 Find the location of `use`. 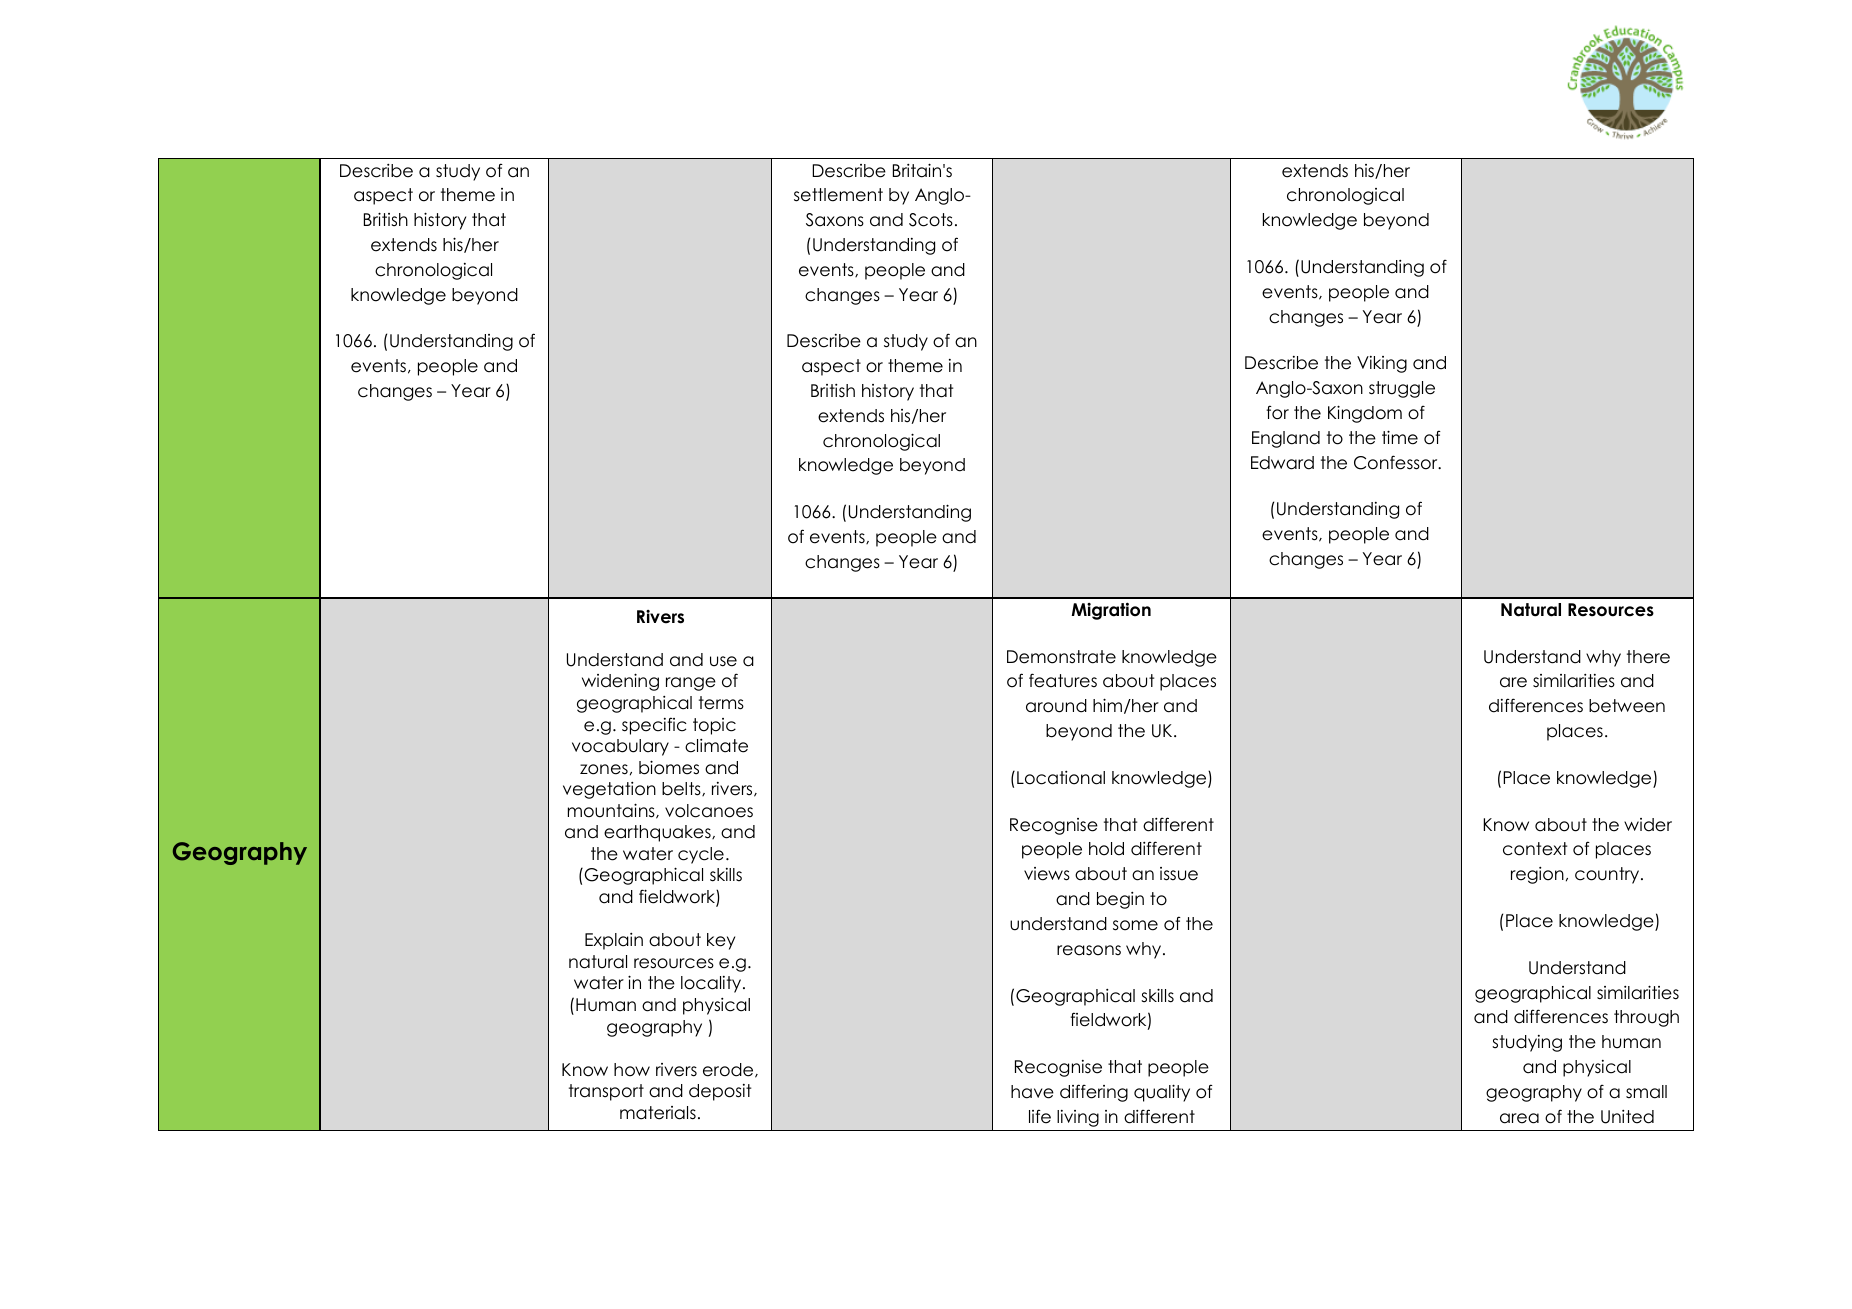

use is located at coordinates (723, 661).
